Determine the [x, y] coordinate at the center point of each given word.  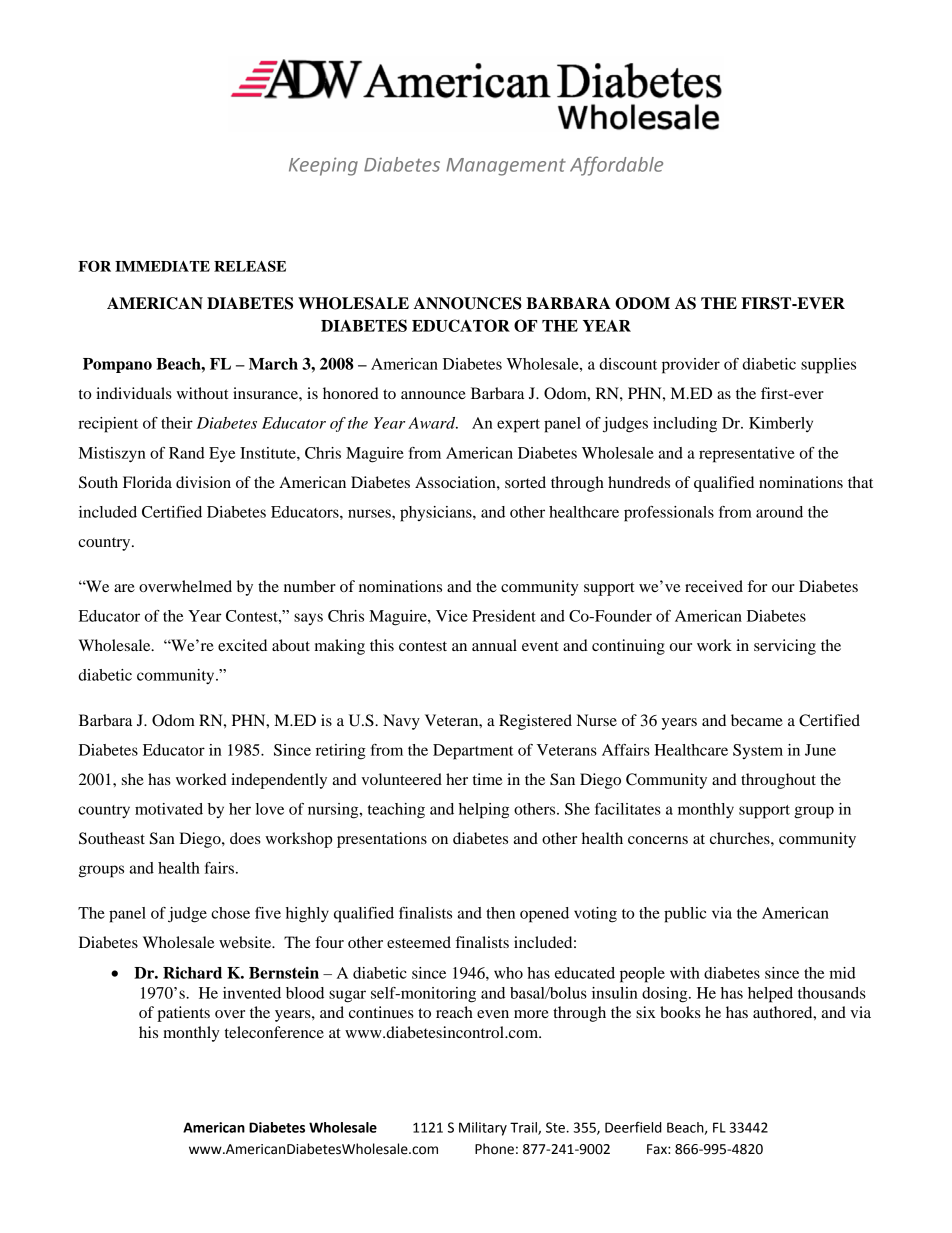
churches [741, 838]
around [779, 512]
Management [506, 167]
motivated [169, 809]
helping [484, 811]
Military [483, 1129]
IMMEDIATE [162, 266]
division [203, 482]
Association [456, 482]
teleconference [274, 1032]
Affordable [616, 166]
